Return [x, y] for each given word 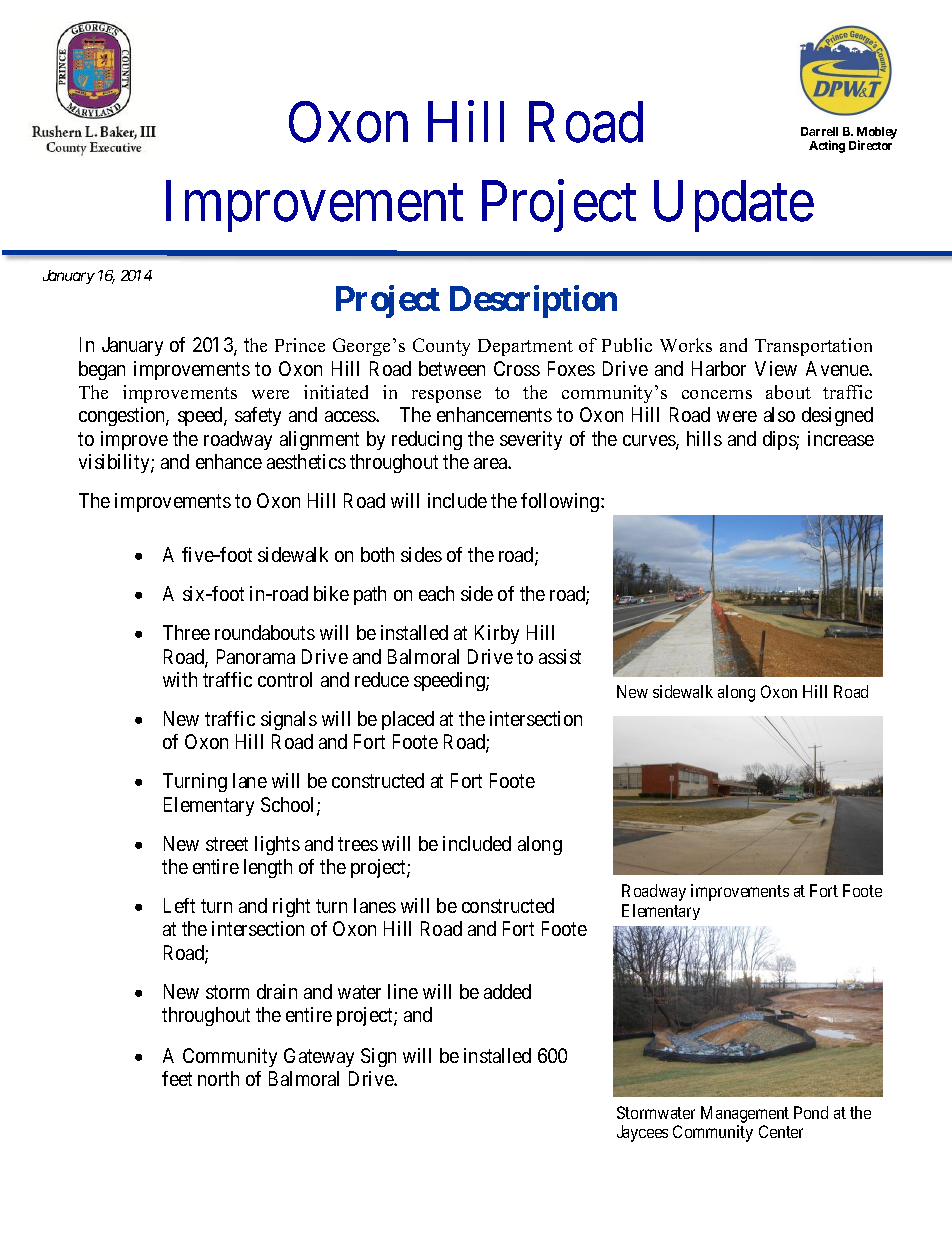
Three [186, 632]
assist [560, 656]
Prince [300, 345]
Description [533, 302]
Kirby [497, 634]
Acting [827, 146]
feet [177, 1078]
